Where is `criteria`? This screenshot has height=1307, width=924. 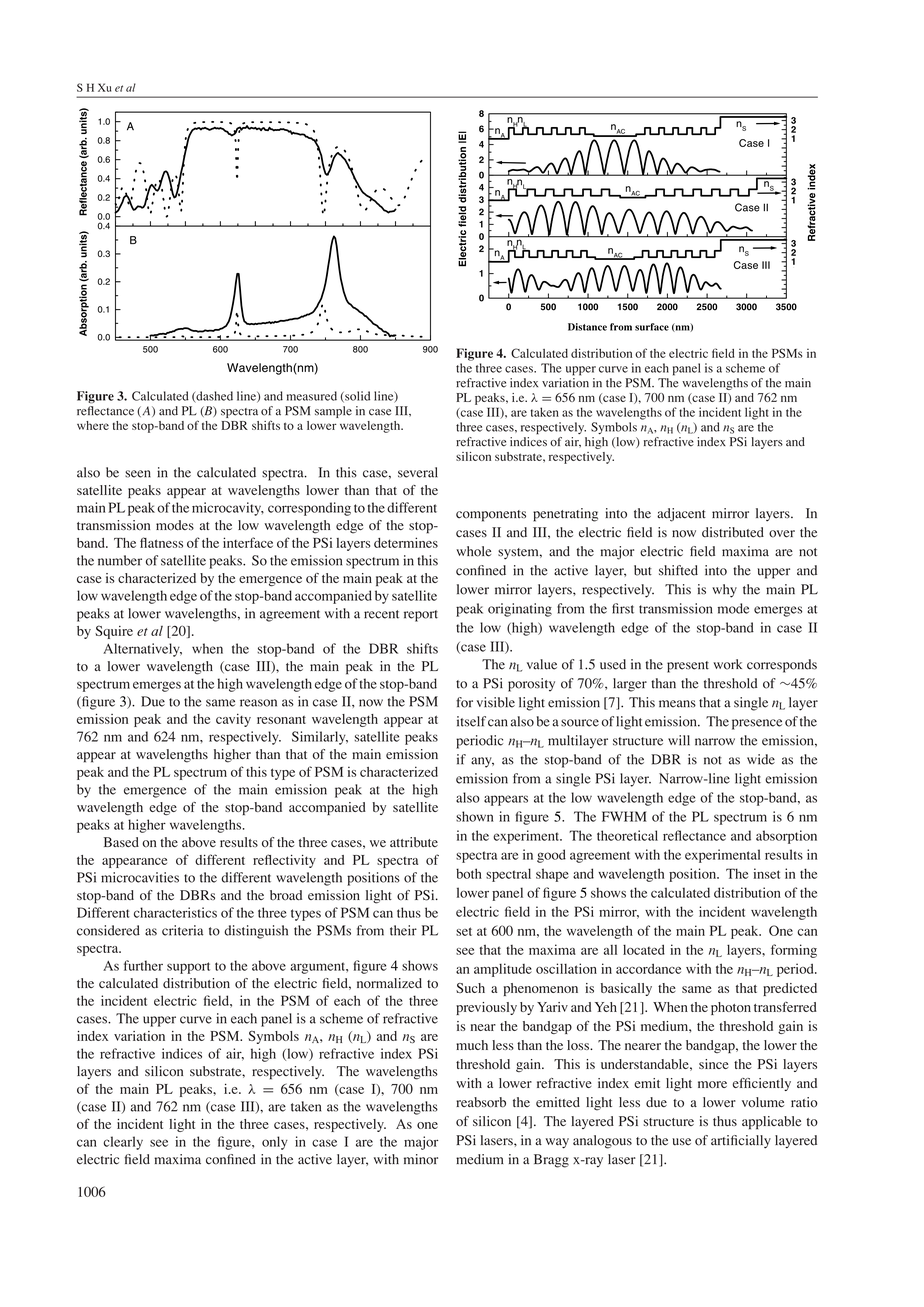
criteria is located at coordinates (182, 930).
